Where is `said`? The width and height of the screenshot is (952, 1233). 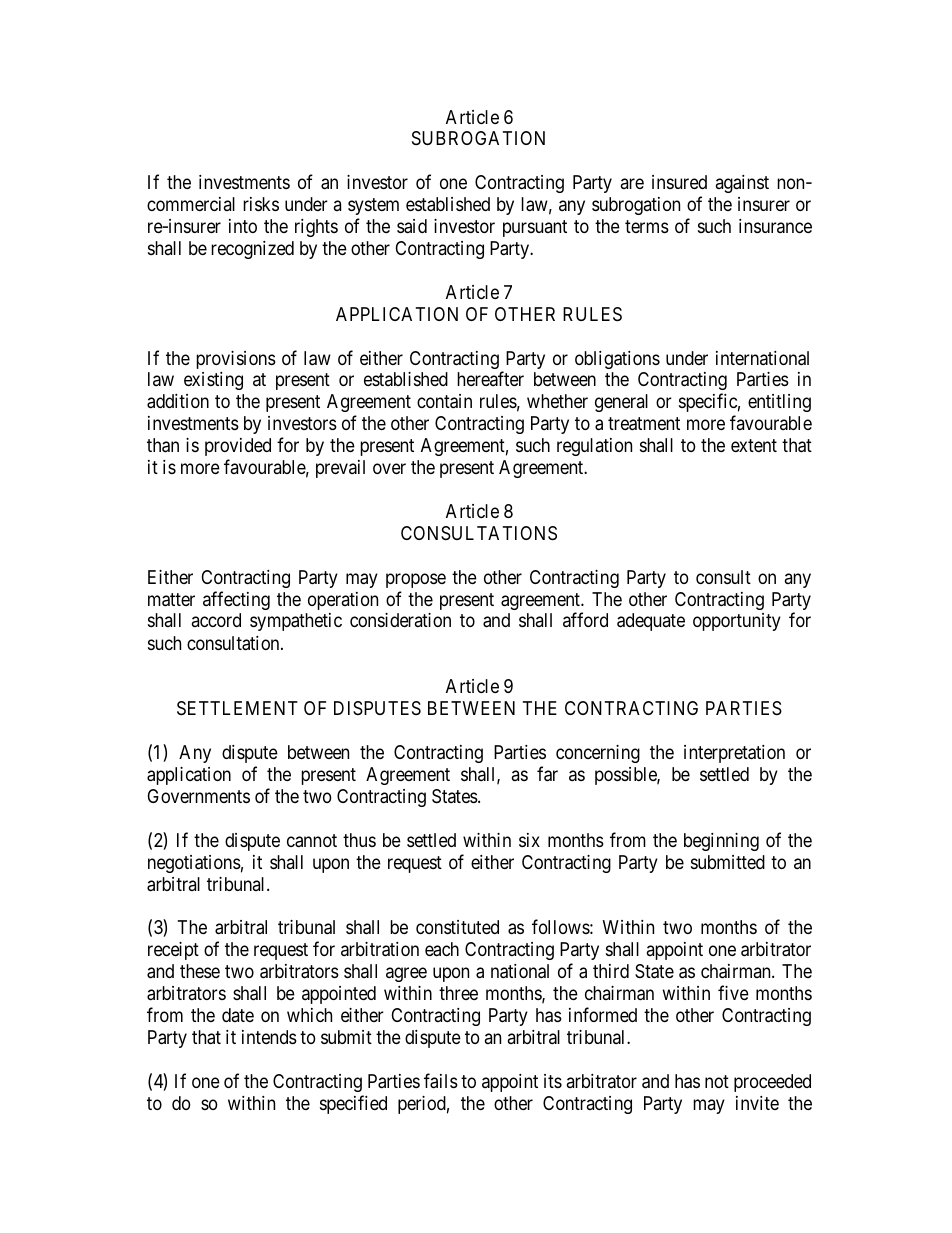
said is located at coordinates (412, 226).
